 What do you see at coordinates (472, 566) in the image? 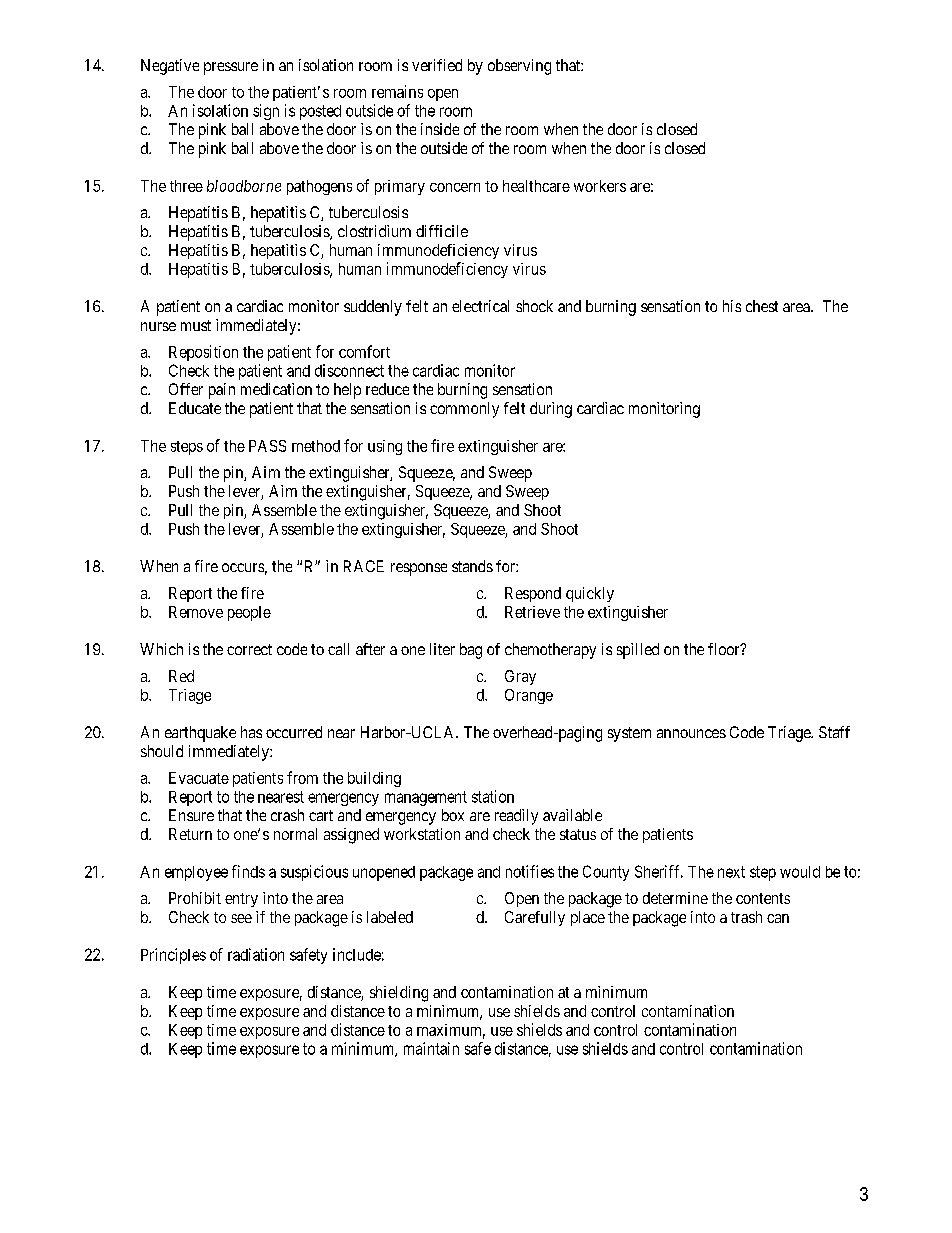
I see `stands` at bounding box center [472, 566].
